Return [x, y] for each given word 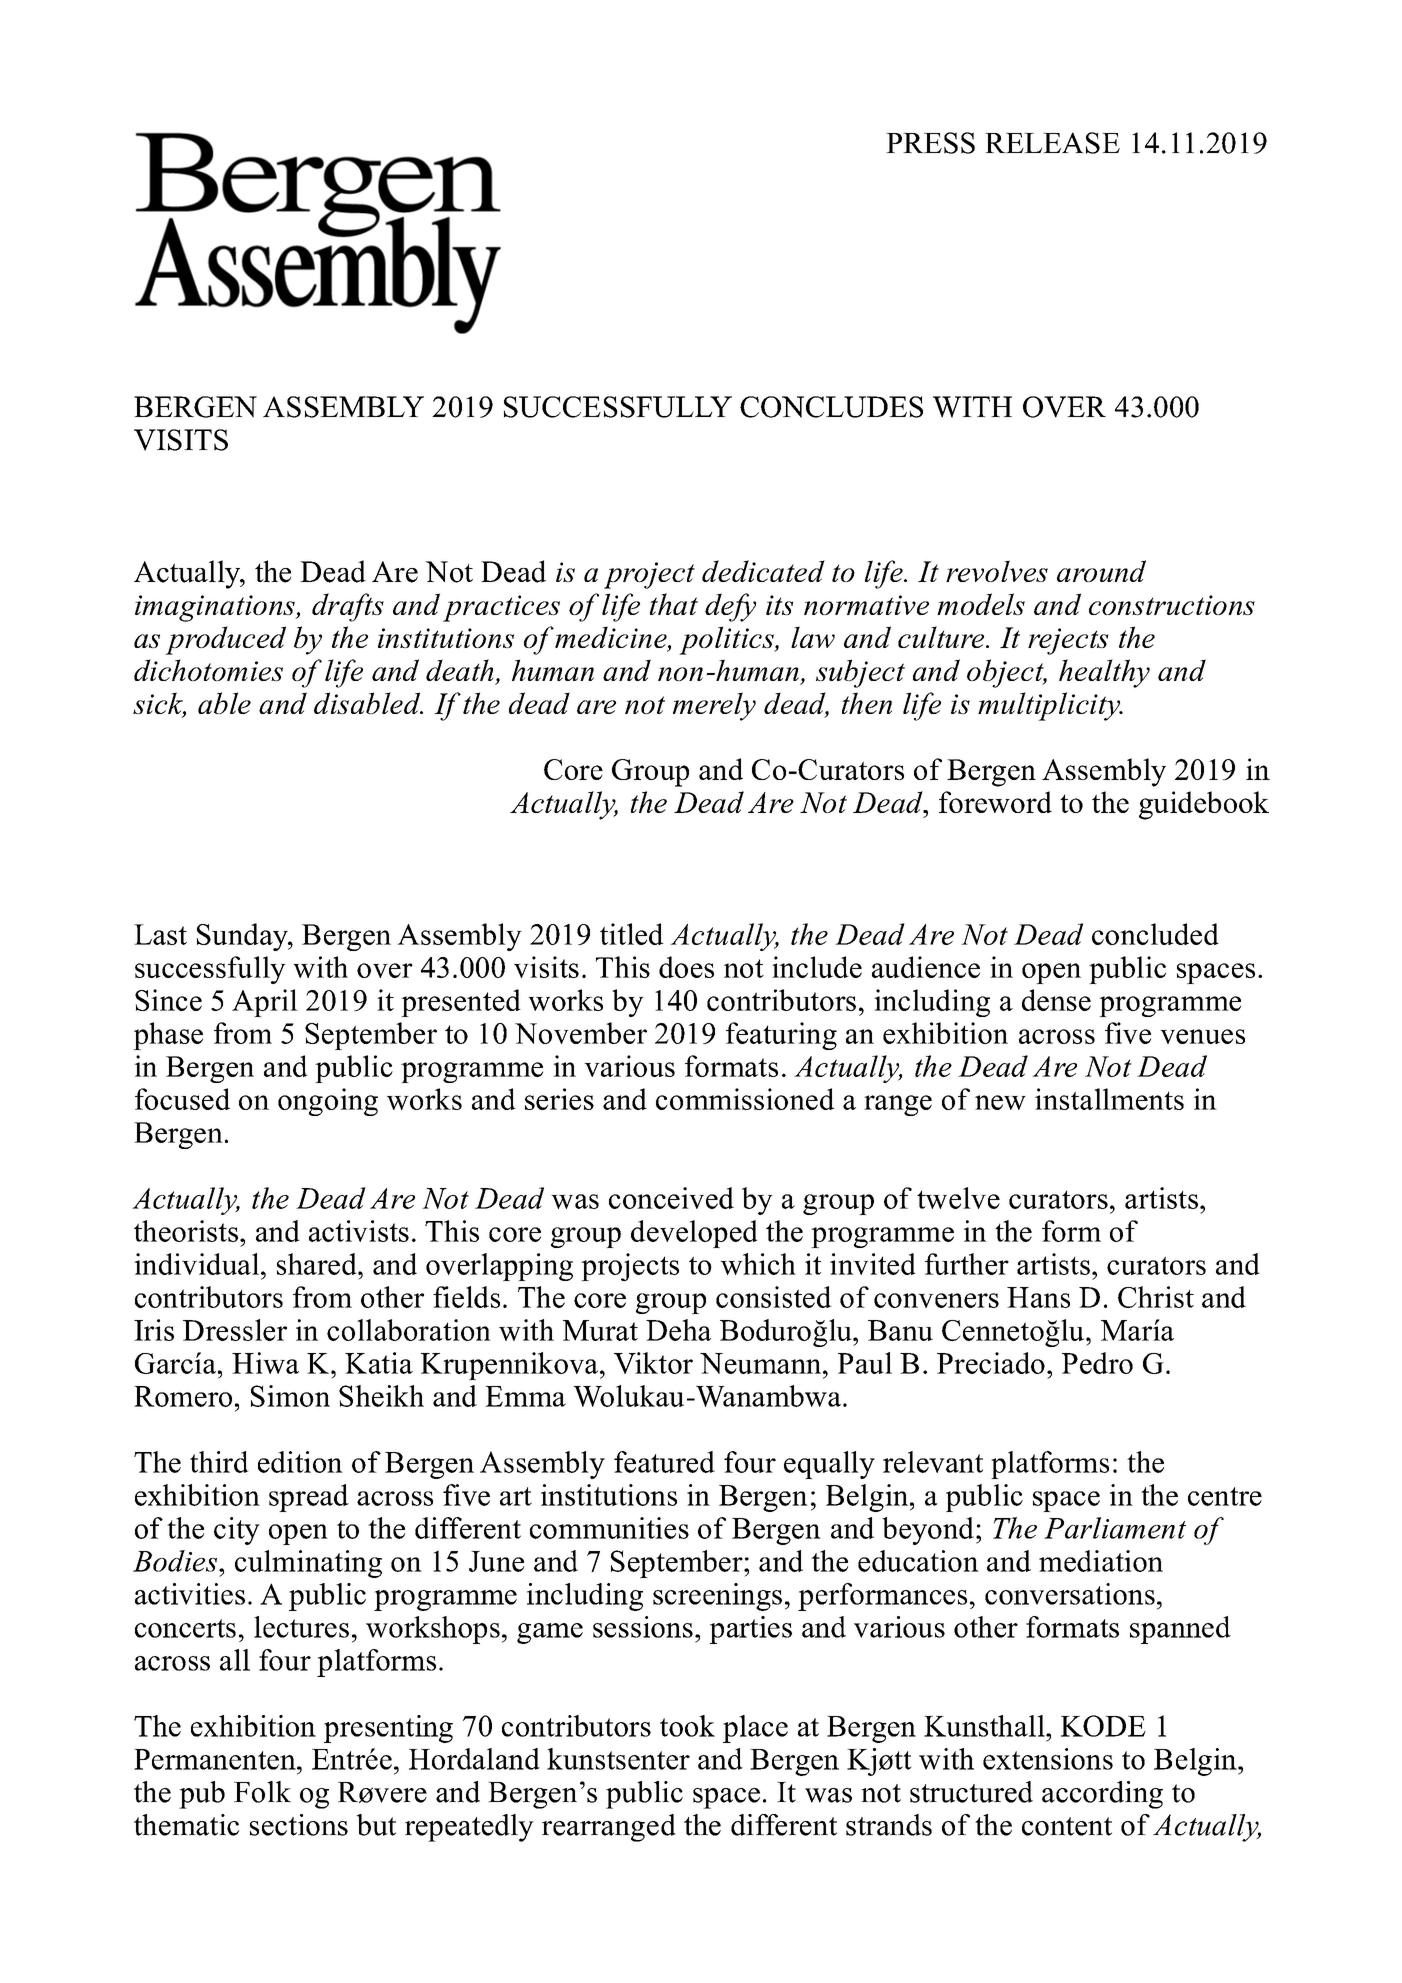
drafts [348, 607]
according [1102, 1795]
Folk [262, 1792]
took [687, 1726]
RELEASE [1052, 143]
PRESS [930, 143]
